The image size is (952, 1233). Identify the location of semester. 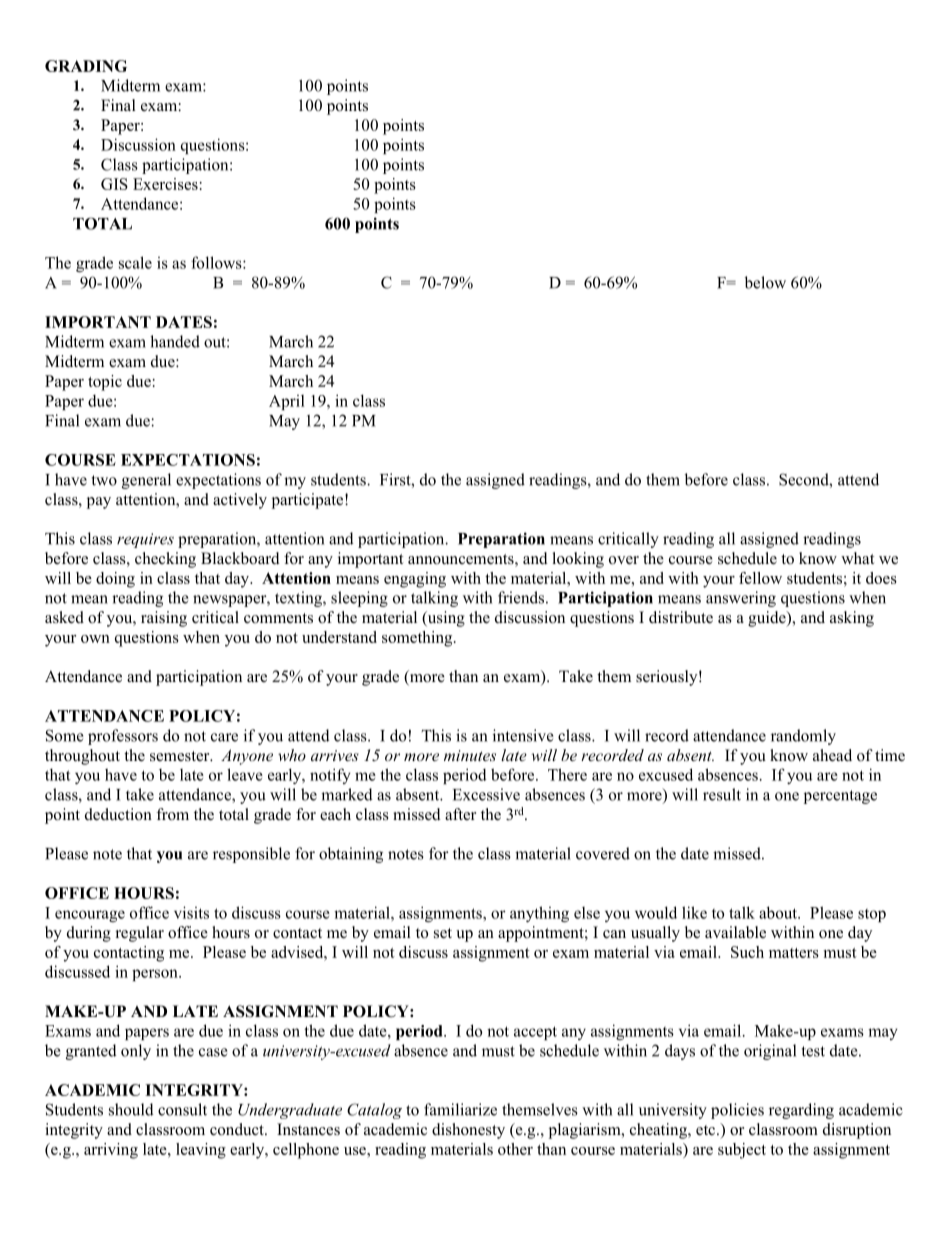
(181, 756).
